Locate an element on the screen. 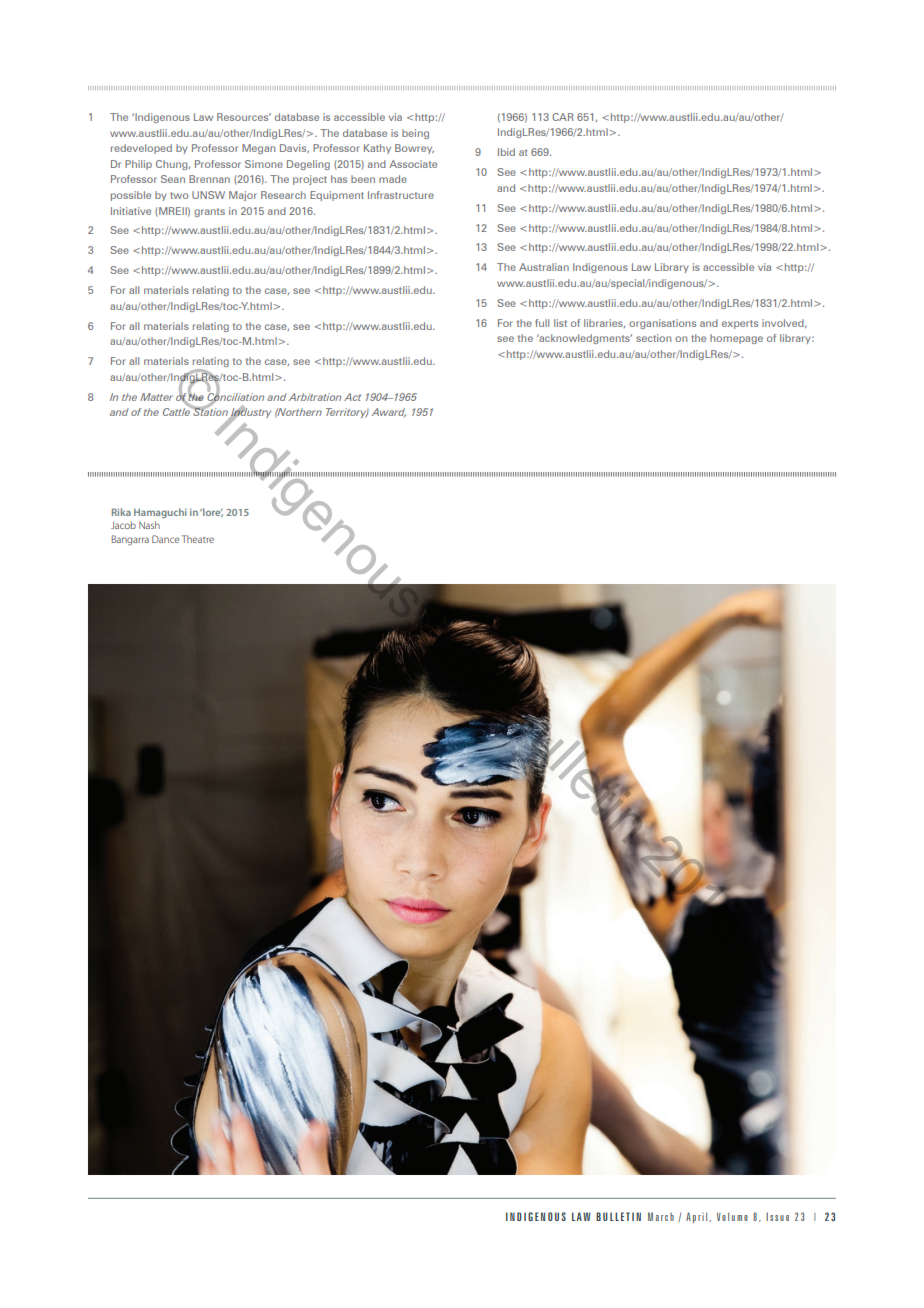 Image resolution: width=924 pixels, height=1308 pixels. Award is located at coordinates (389, 412).
